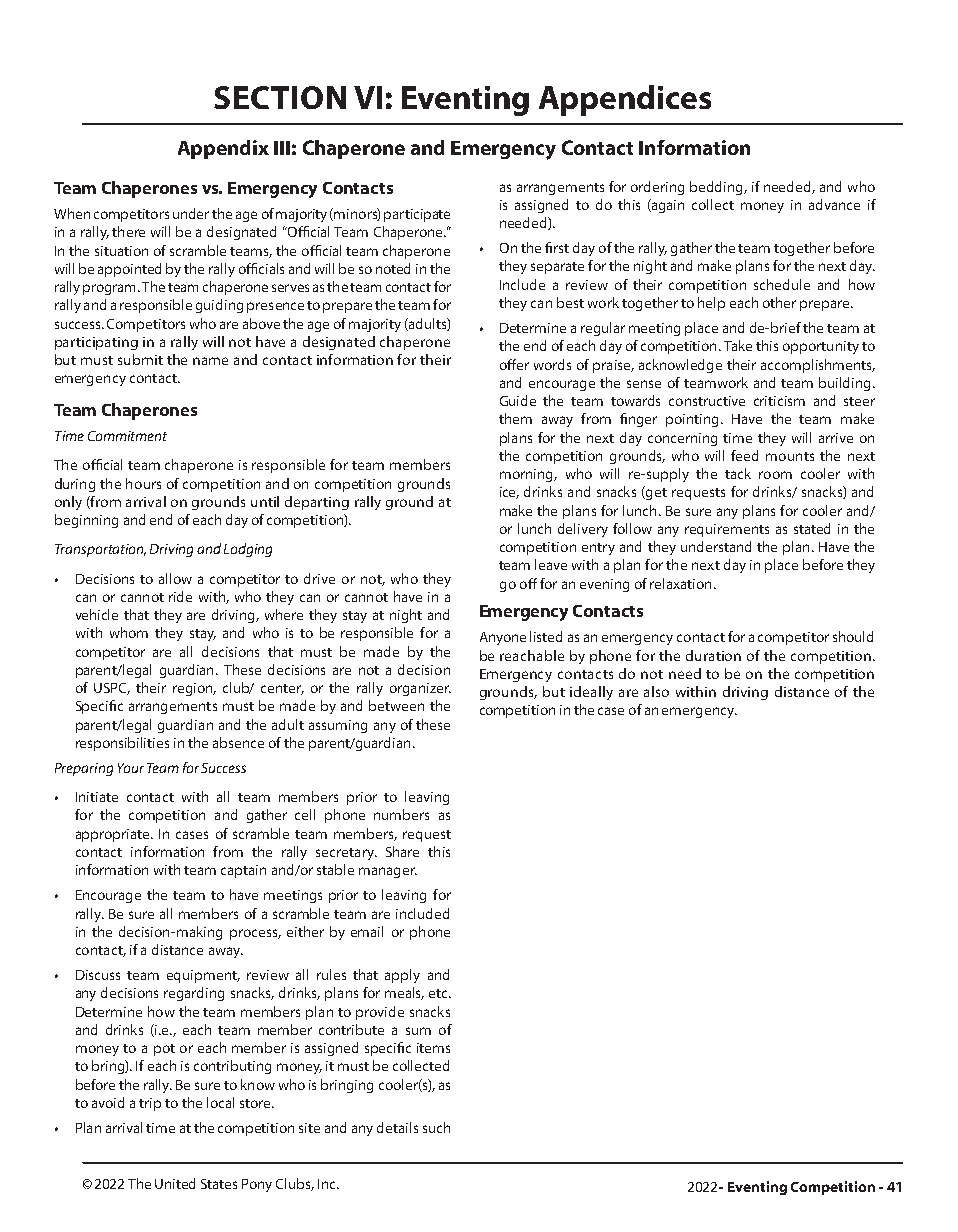 This screenshot has width=958, height=1232. I want to click on United, so click(175, 1183).
